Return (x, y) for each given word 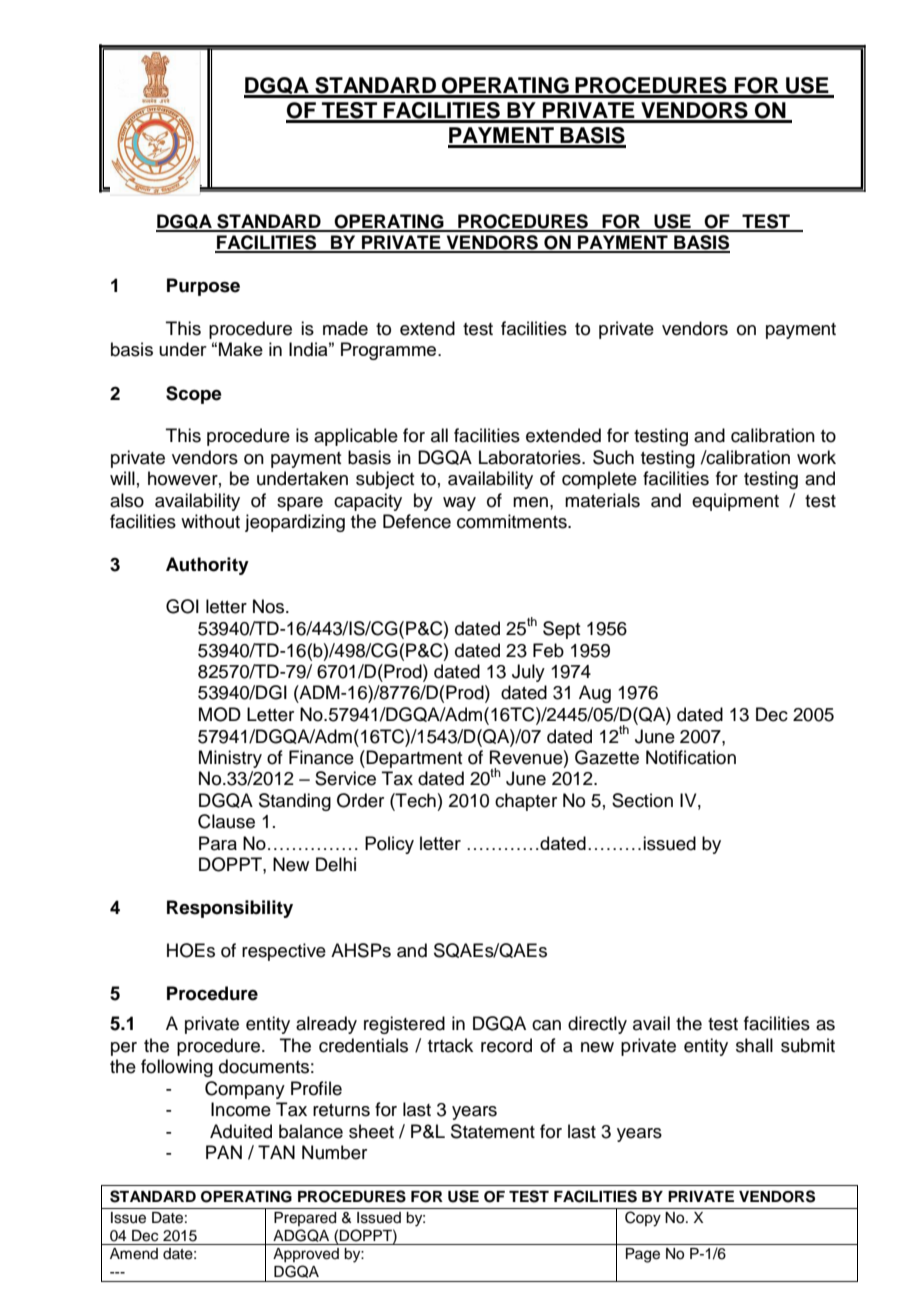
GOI (182, 606)
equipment (735, 502)
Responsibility (230, 909)
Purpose (203, 287)
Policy (389, 845)
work (816, 457)
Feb (548, 650)
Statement (493, 1131)
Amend (134, 1254)
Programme (390, 351)
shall (754, 1045)
